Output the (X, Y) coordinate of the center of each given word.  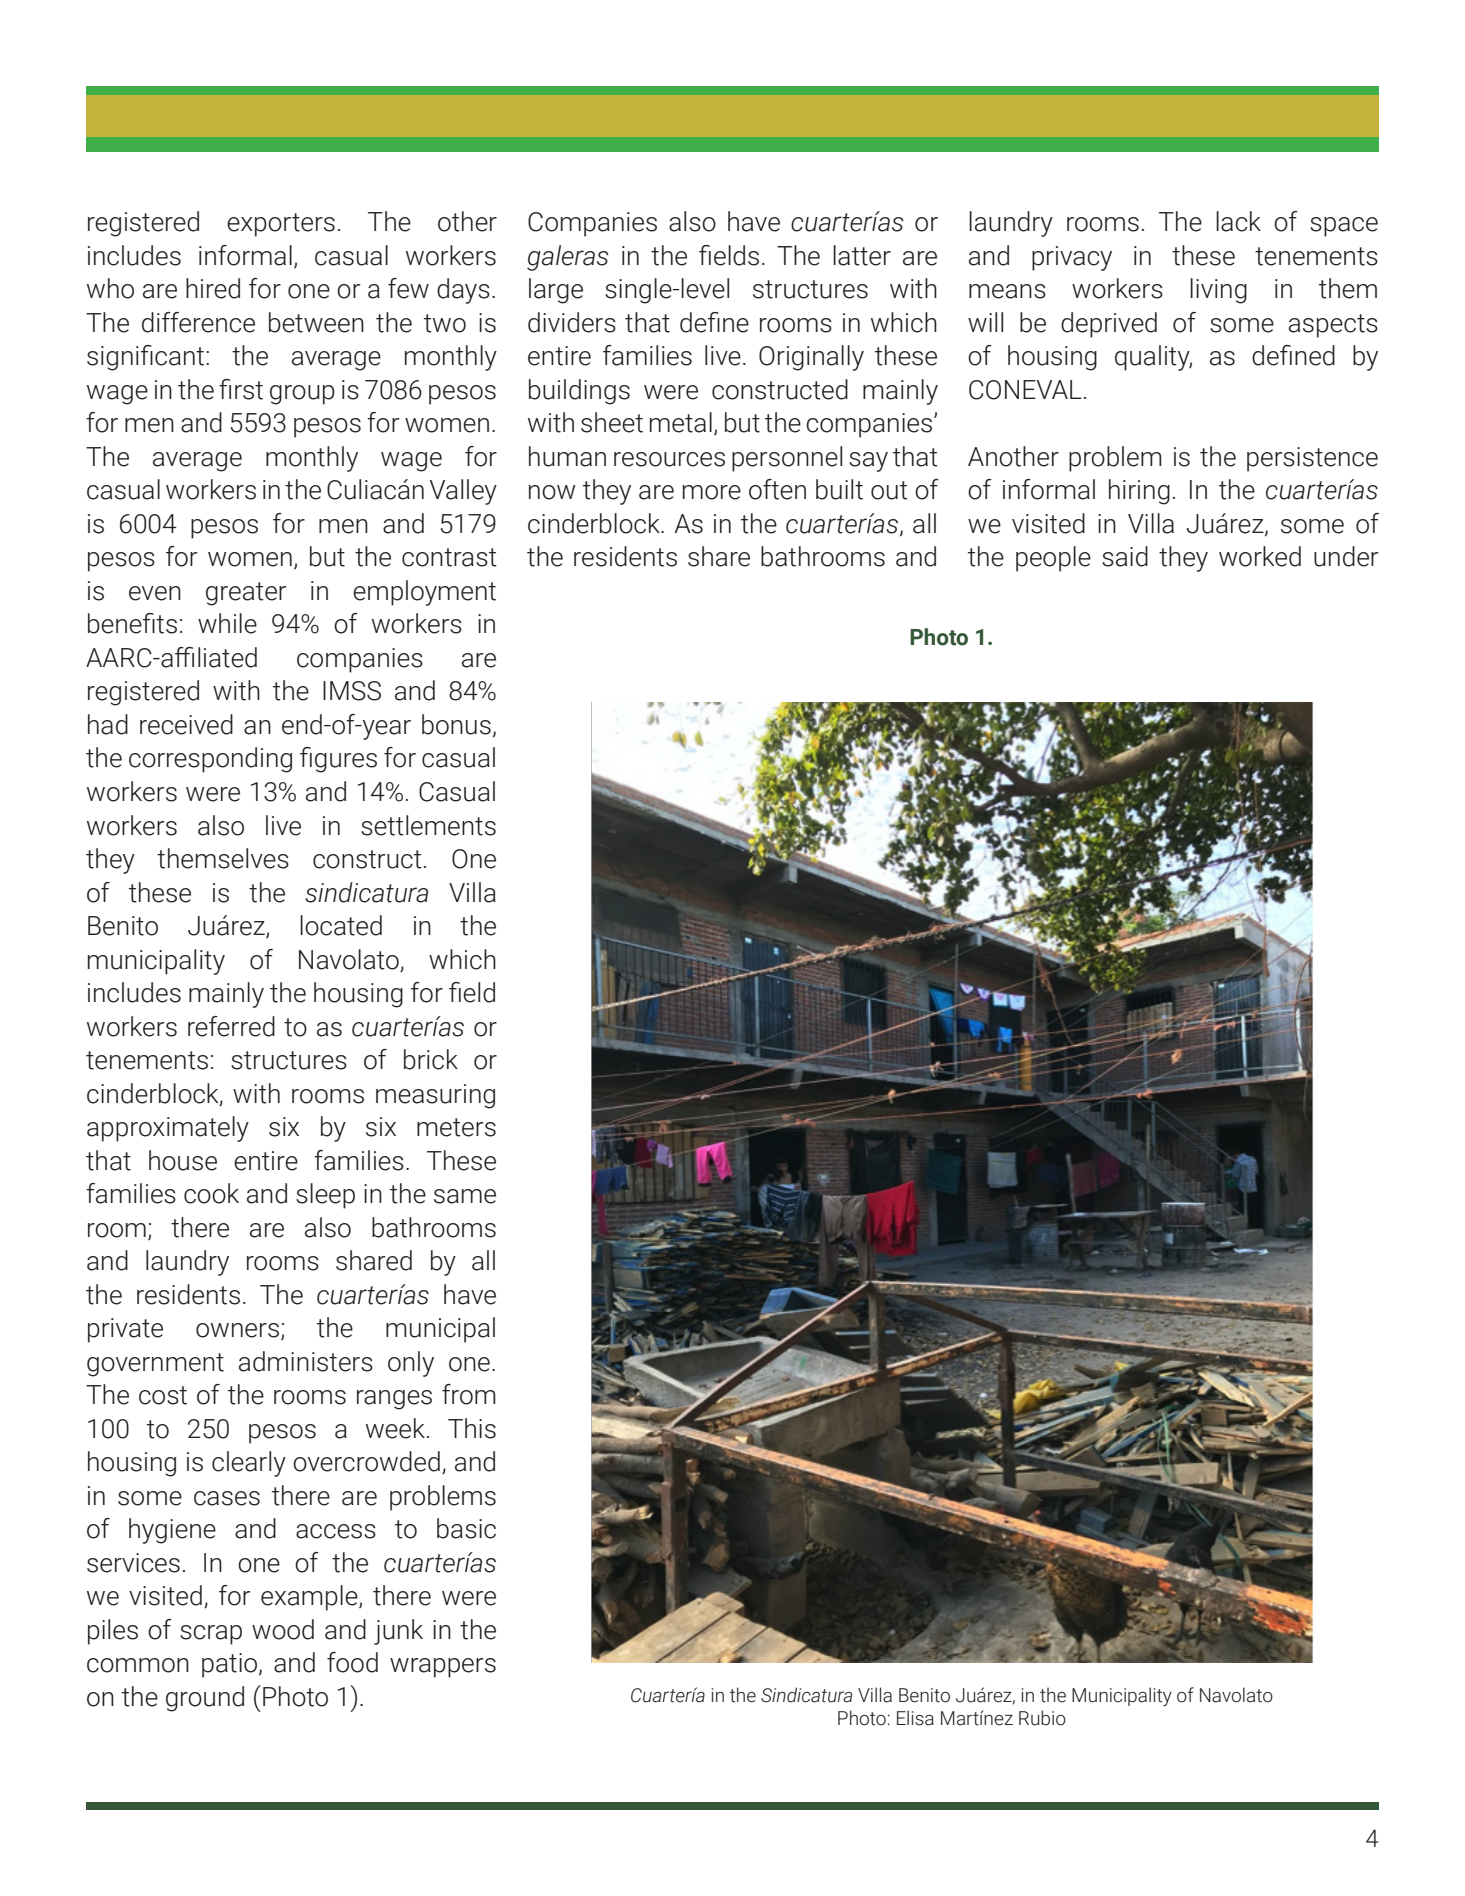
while (227, 623)
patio (231, 1665)
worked (1260, 556)
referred (231, 1026)
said (1125, 556)
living (1218, 291)
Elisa (915, 1718)
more (712, 492)
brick (431, 1059)
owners (237, 1330)
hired (213, 288)
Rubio (1042, 1718)
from (469, 1394)
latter (862, 255)
